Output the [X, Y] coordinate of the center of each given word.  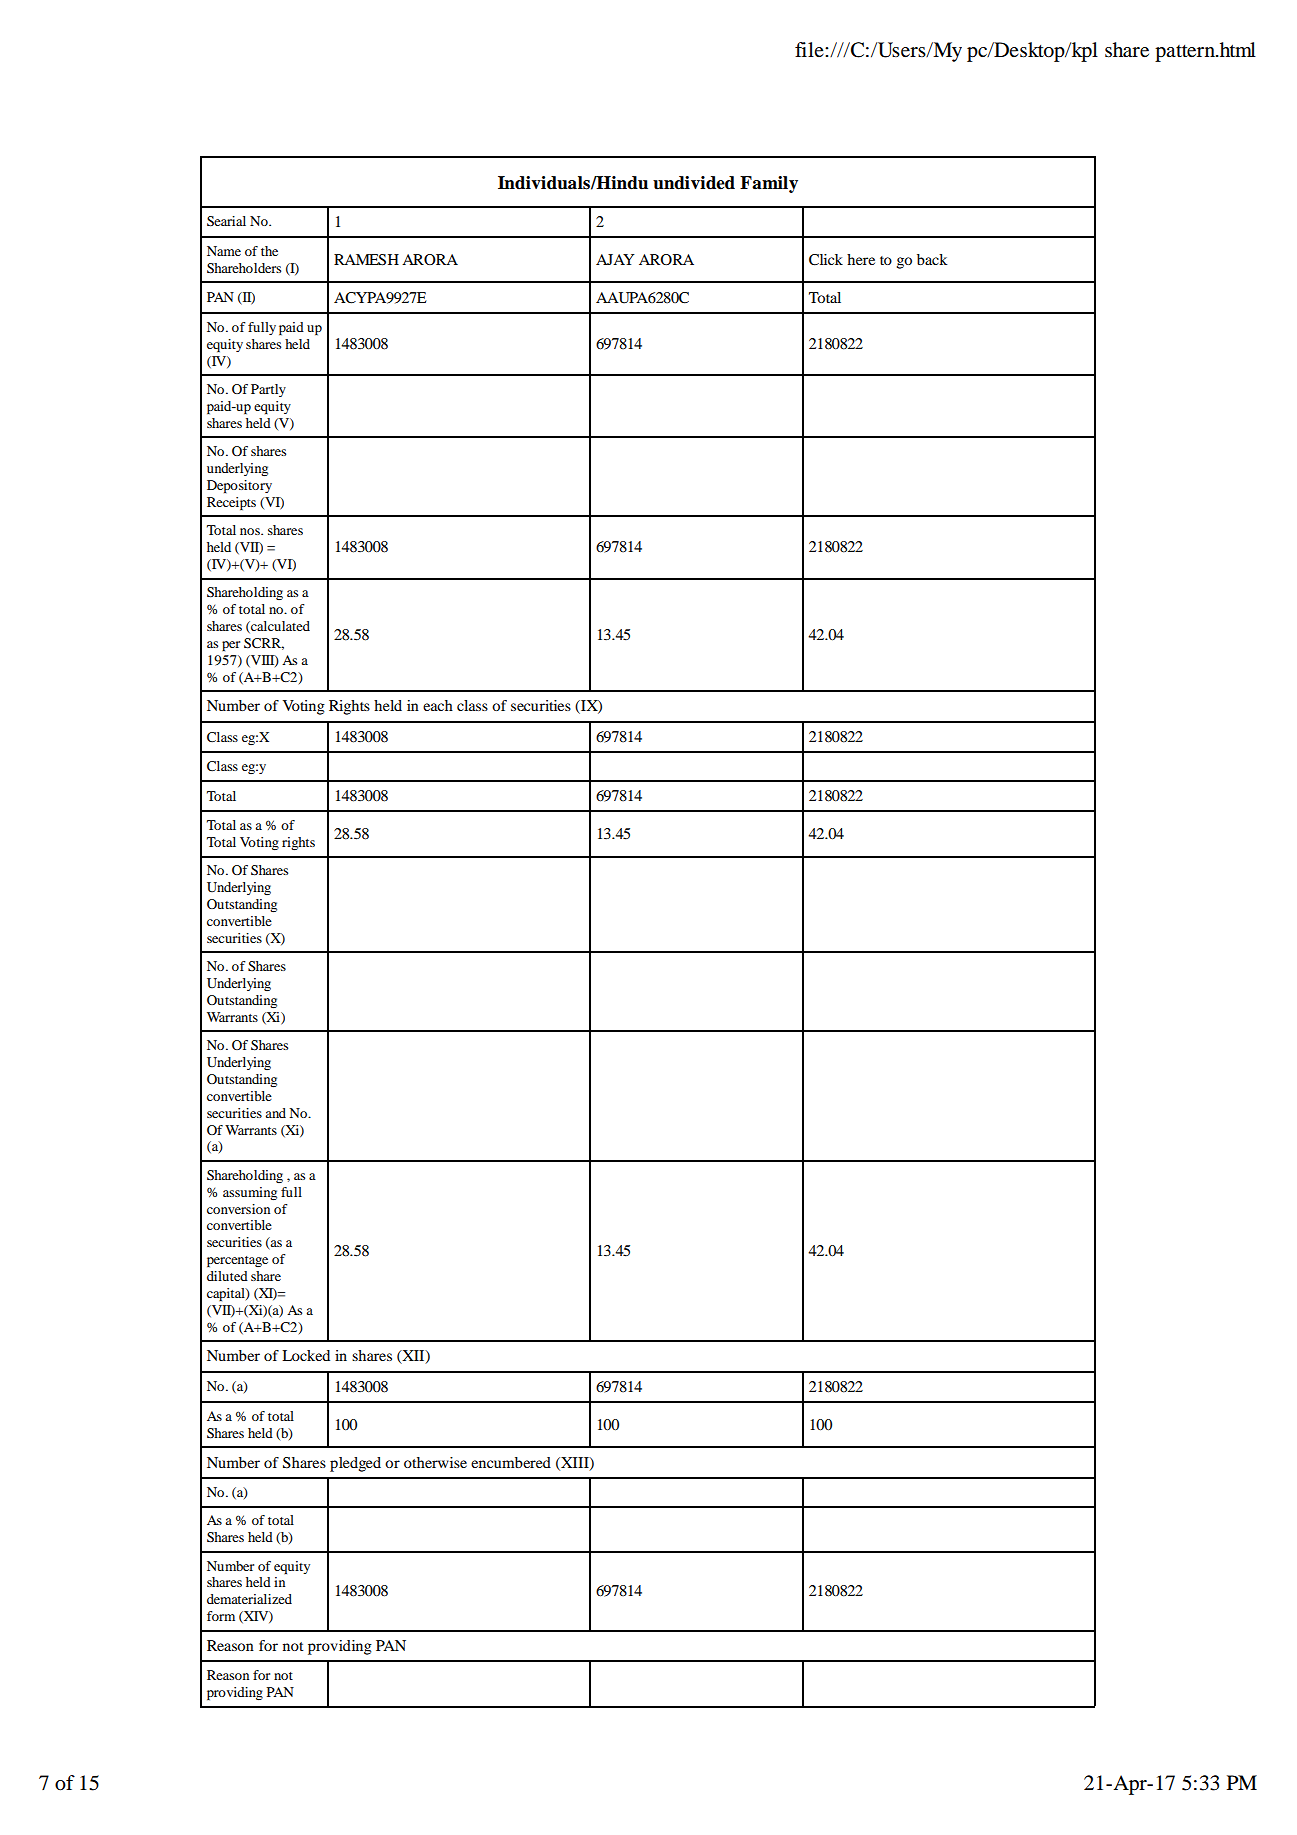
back [932, 259]
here [861, 259]
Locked [306, 1355]
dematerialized [249, 1599]
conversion [238, 1209]
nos [251, 531]
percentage [237, 1262]
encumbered [511, 1462]
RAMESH [366, 260]
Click [826, 260]
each [438, 705]
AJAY [615, 259]
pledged [355, 1464]
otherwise [435, 1462]
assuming [250, 1193]
